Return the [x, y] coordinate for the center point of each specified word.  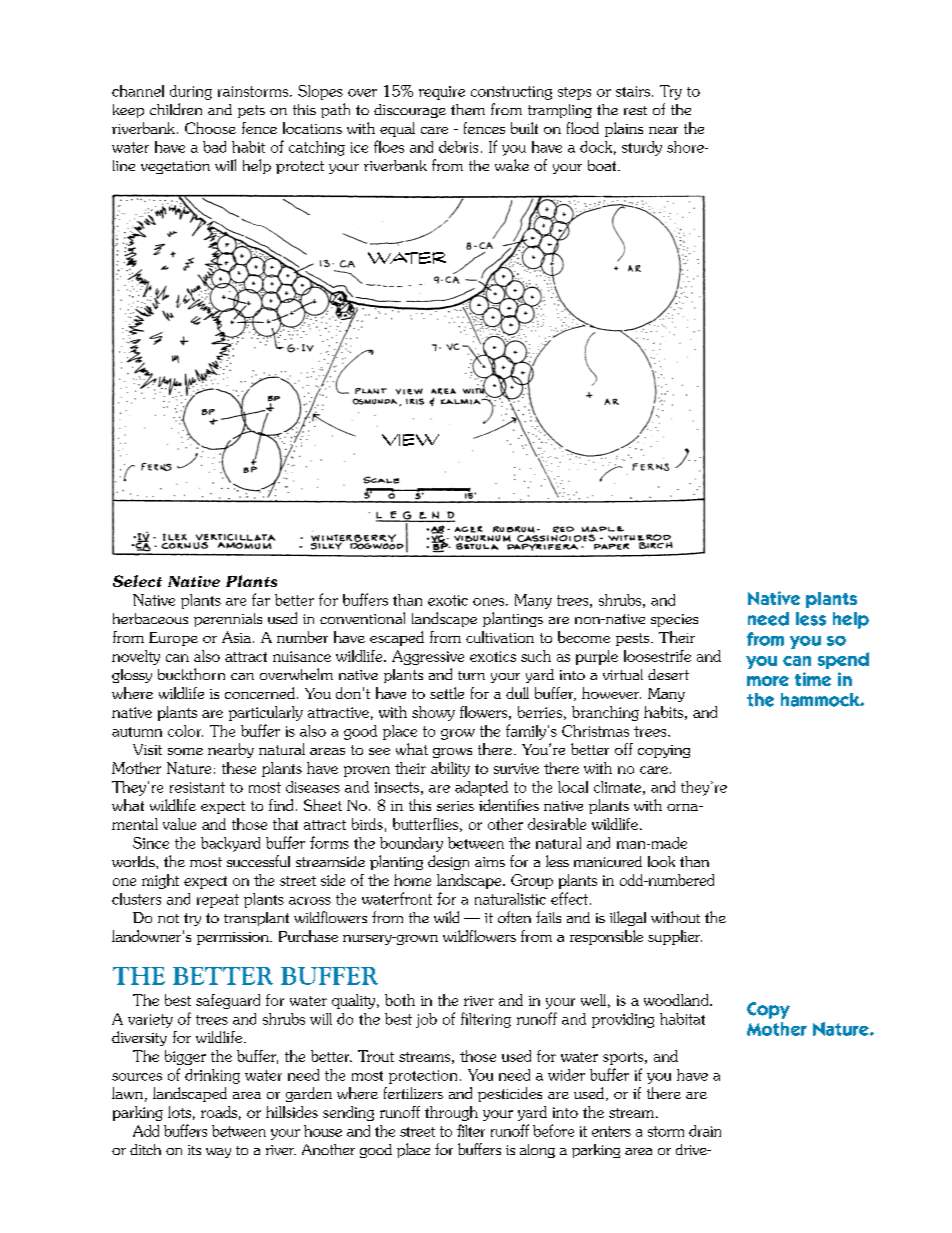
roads [219, 1112]
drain [705, 1131]
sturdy [642, 148]
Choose [210, 128]
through [451, 1113]
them [468, 109]
